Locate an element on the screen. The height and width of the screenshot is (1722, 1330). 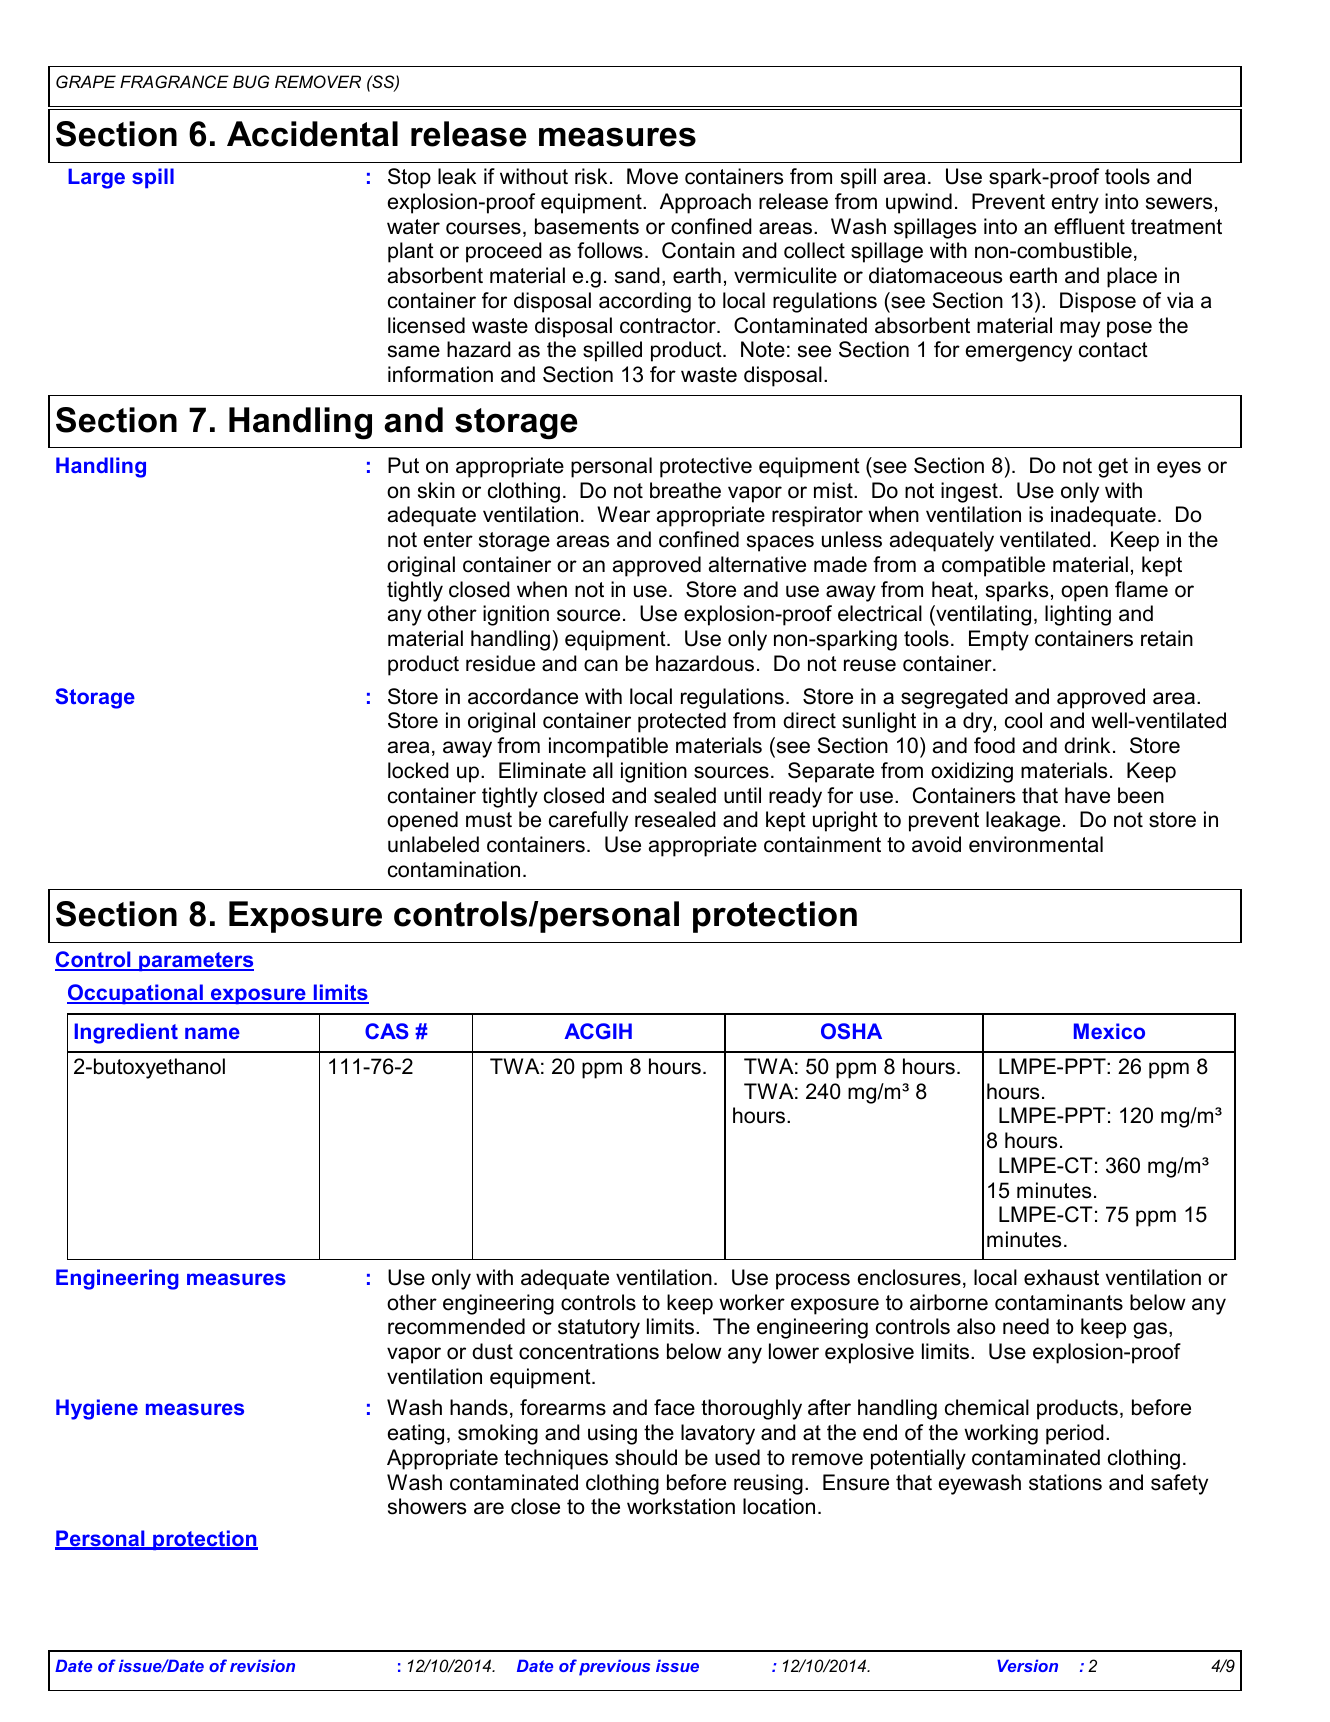
environmental is located at coordinates (1036, 844).
